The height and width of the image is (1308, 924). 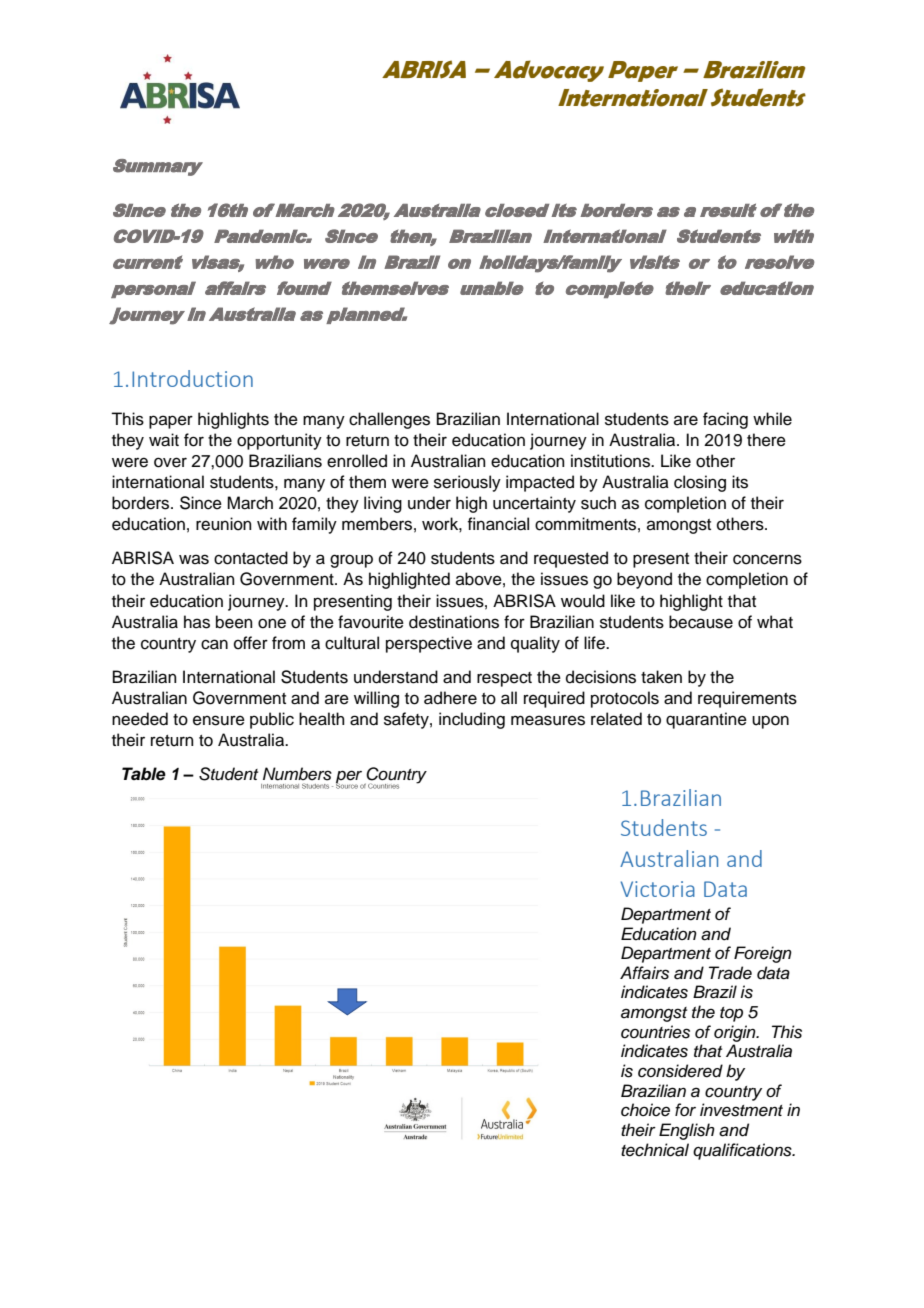 What do you see at coordinates (655, 1150) in the image?
I see `technical` at bounding box center [655, 1150].
